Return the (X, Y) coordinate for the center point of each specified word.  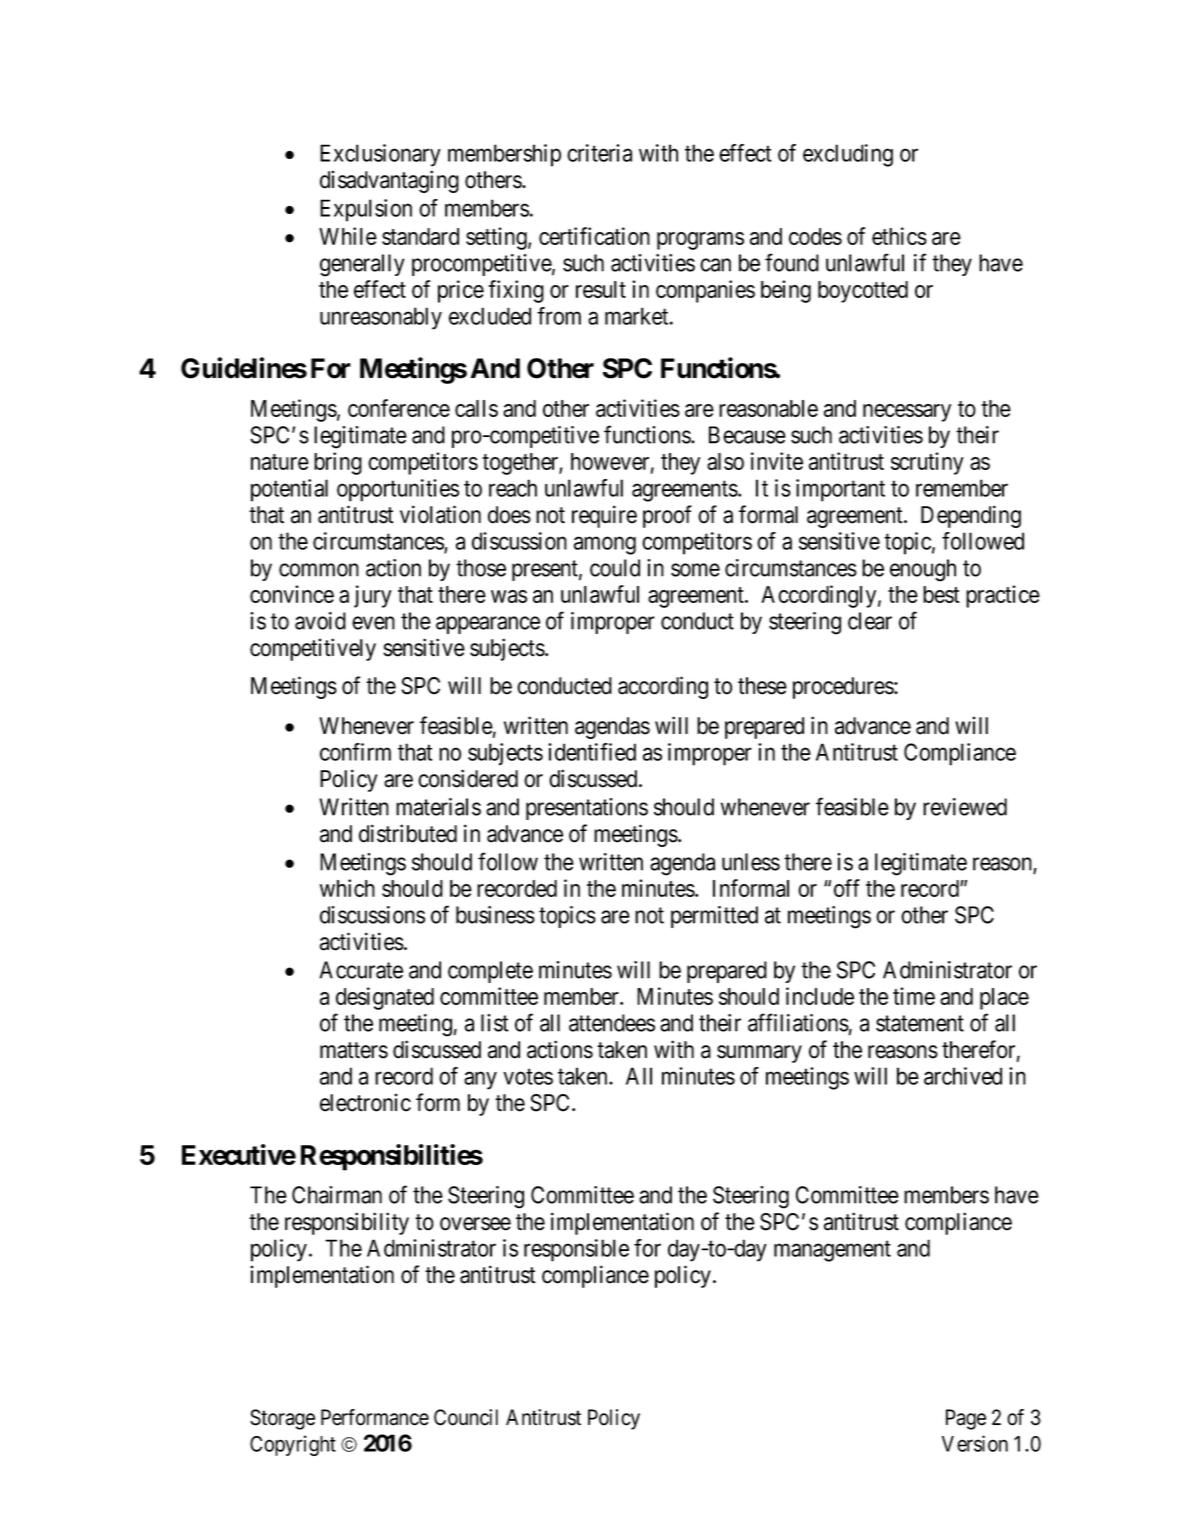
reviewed (965, 807)
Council (466, 1417)
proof (667, 516)
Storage (282, 1419)
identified (592, 752)
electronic (365, 1102)
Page (966, 1419)
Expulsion (366, 210)
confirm (355, 752)
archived (963, 1076)
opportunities (398, 490)
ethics (899, 236)
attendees (612, 1023)
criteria (599, 153)
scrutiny (927, 463)
